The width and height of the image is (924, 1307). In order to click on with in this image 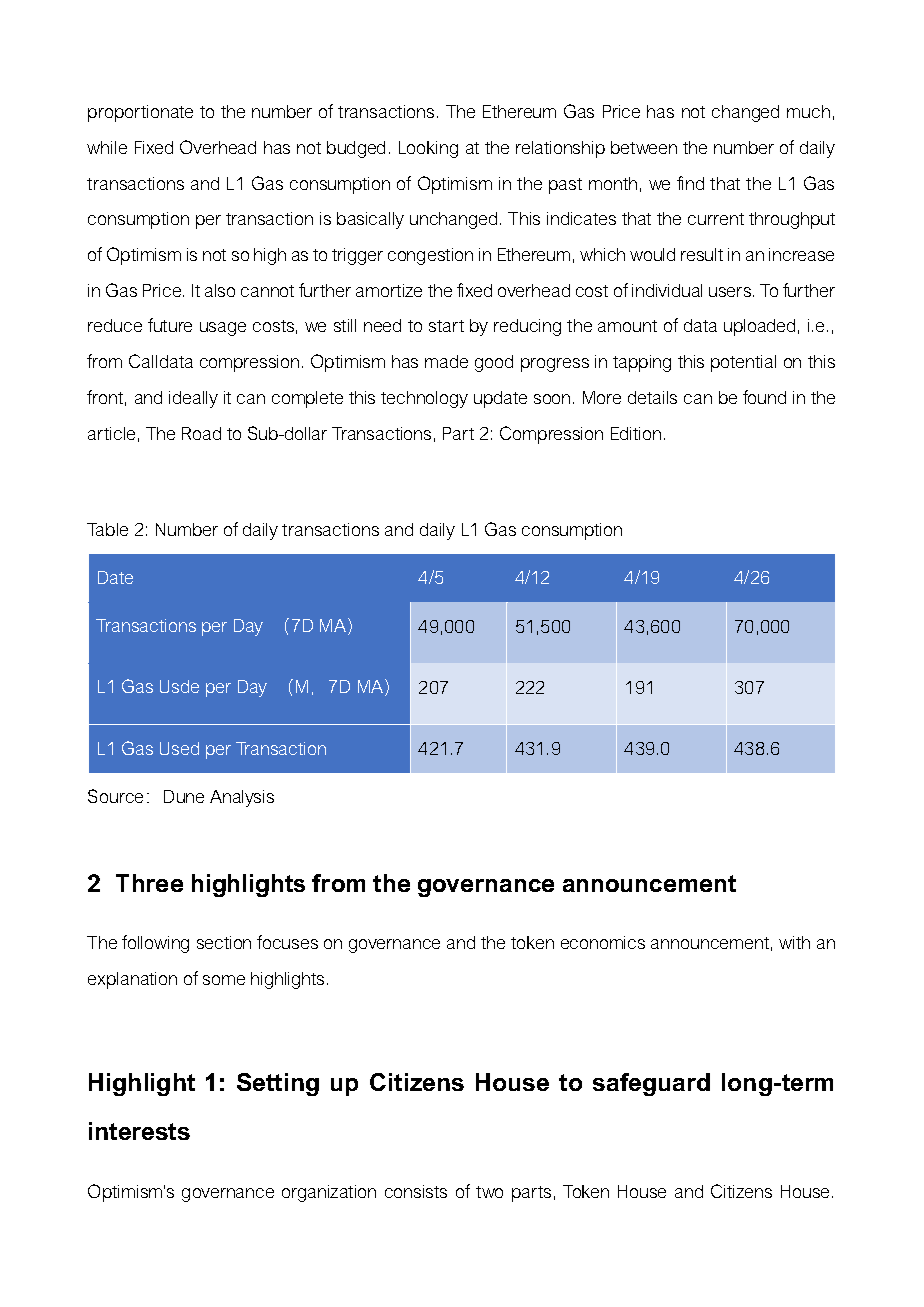, I will do `click(794, 942)`.
